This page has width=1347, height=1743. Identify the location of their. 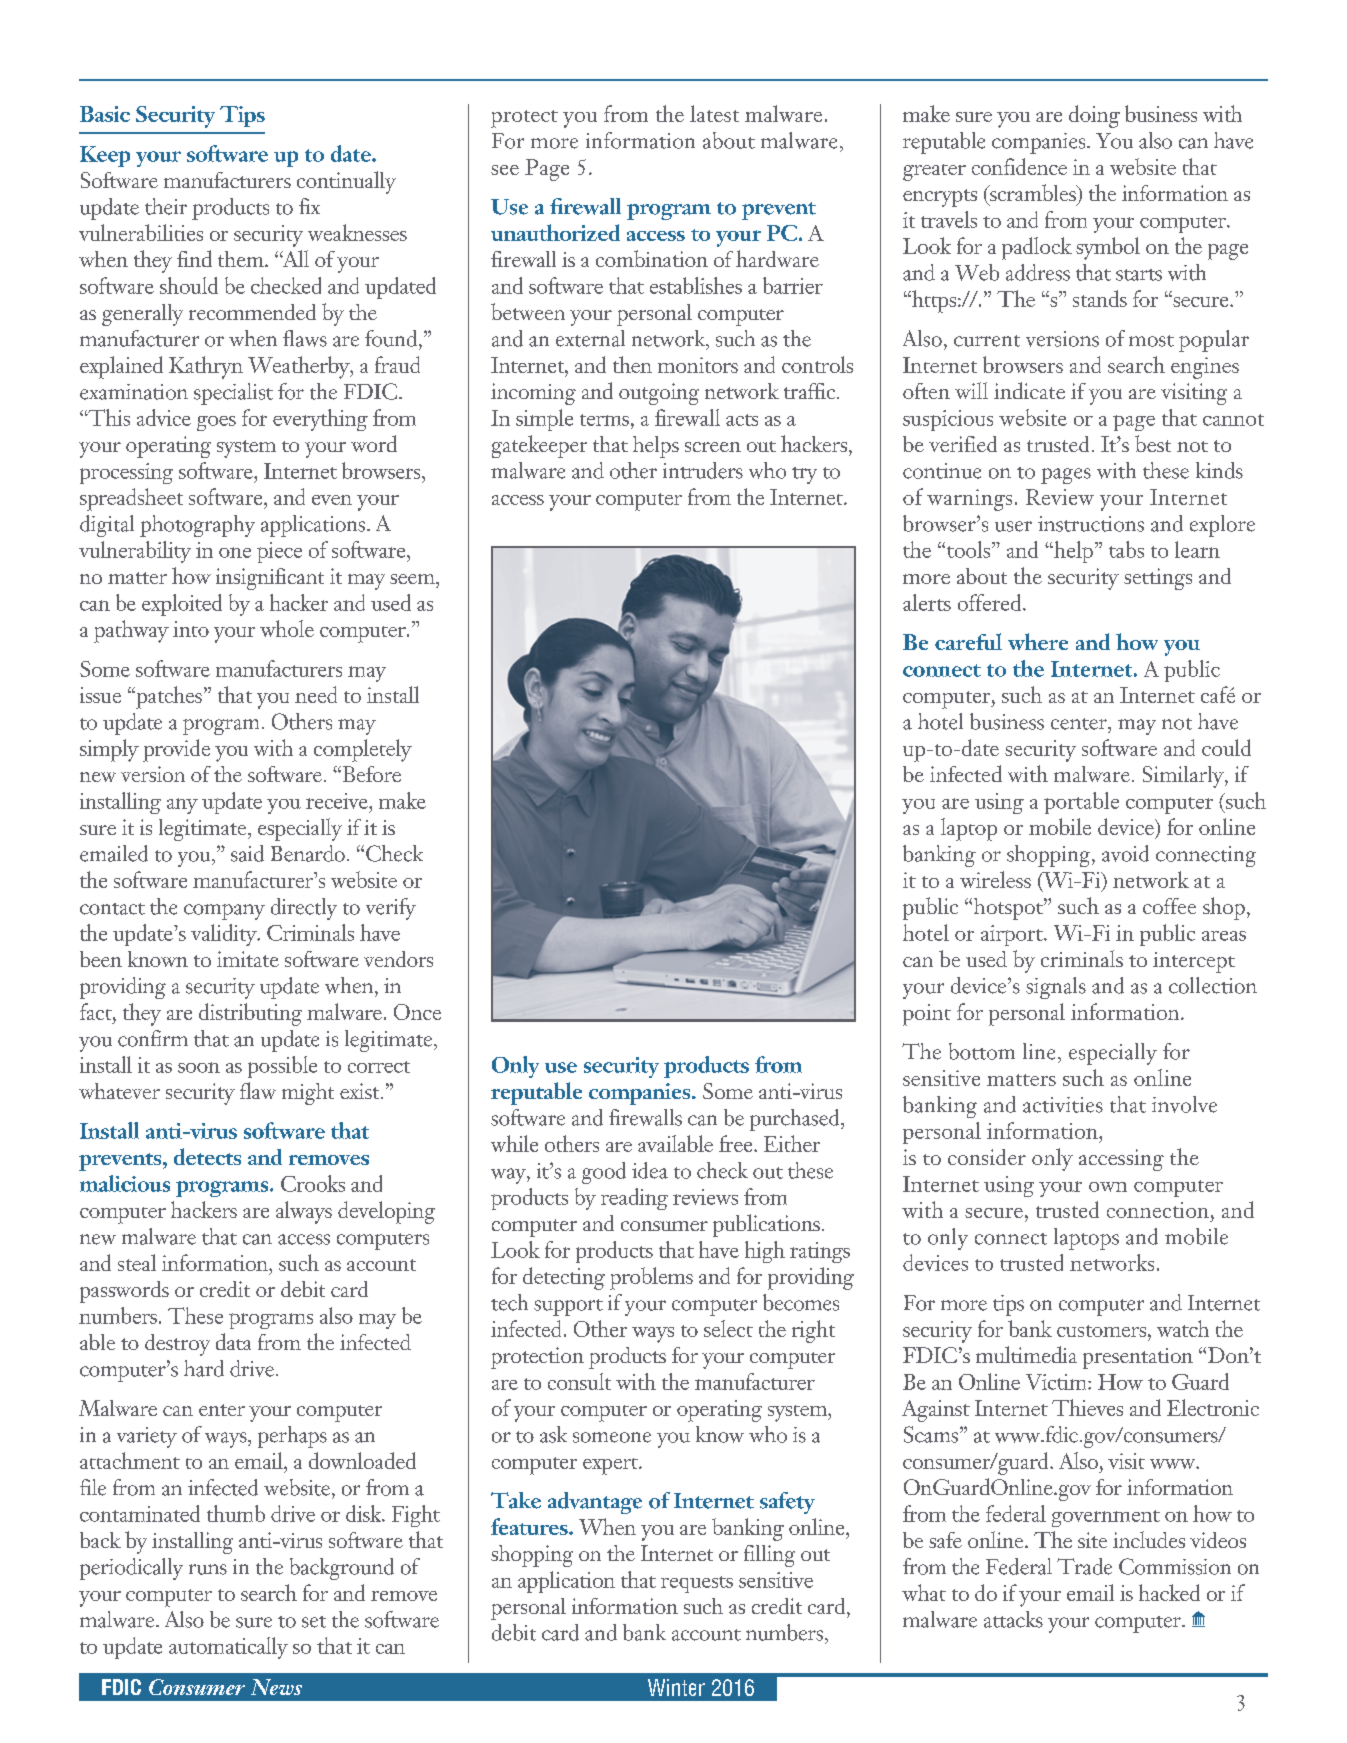
(166, 206).
